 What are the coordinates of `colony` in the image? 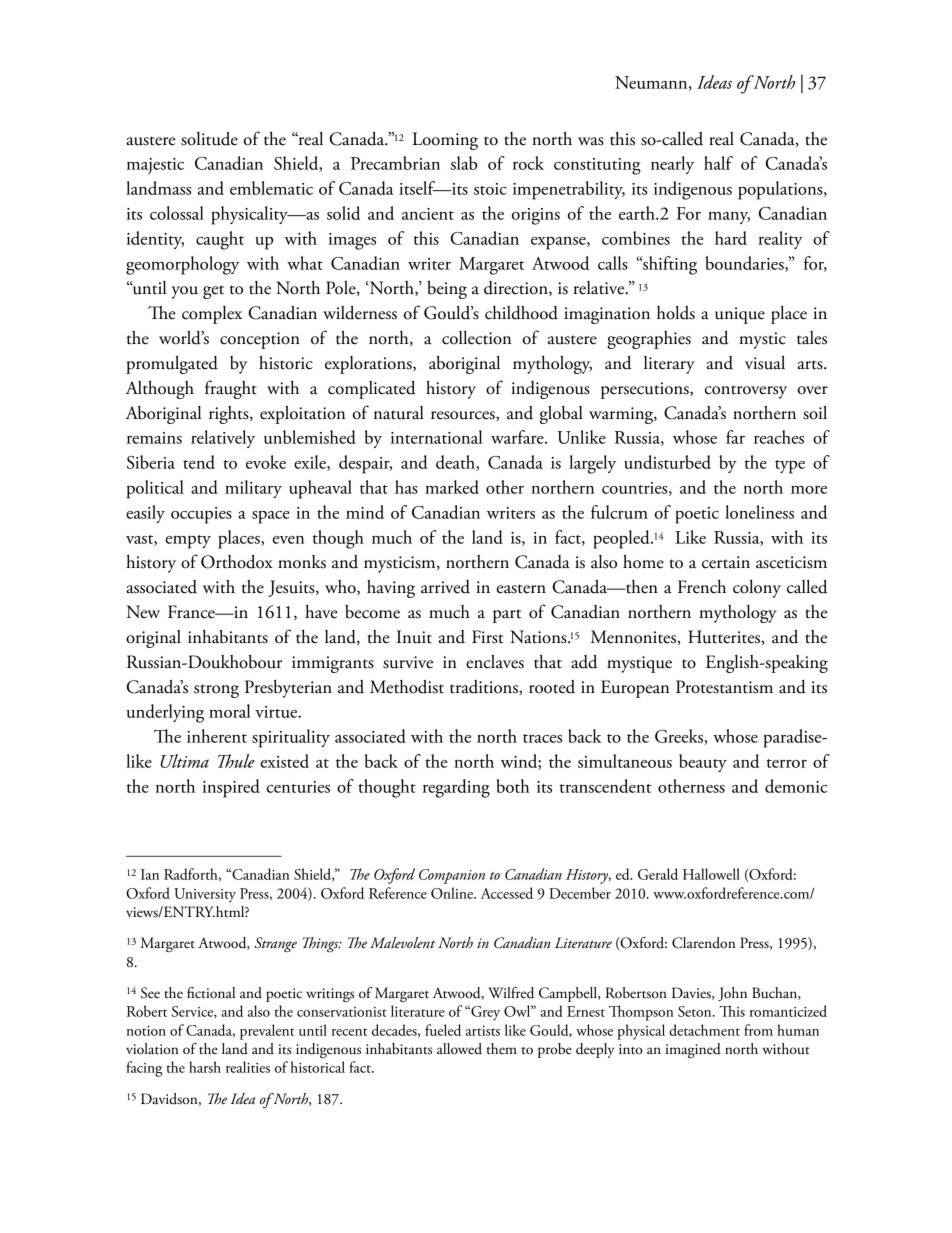 It's located at (757, 589).
